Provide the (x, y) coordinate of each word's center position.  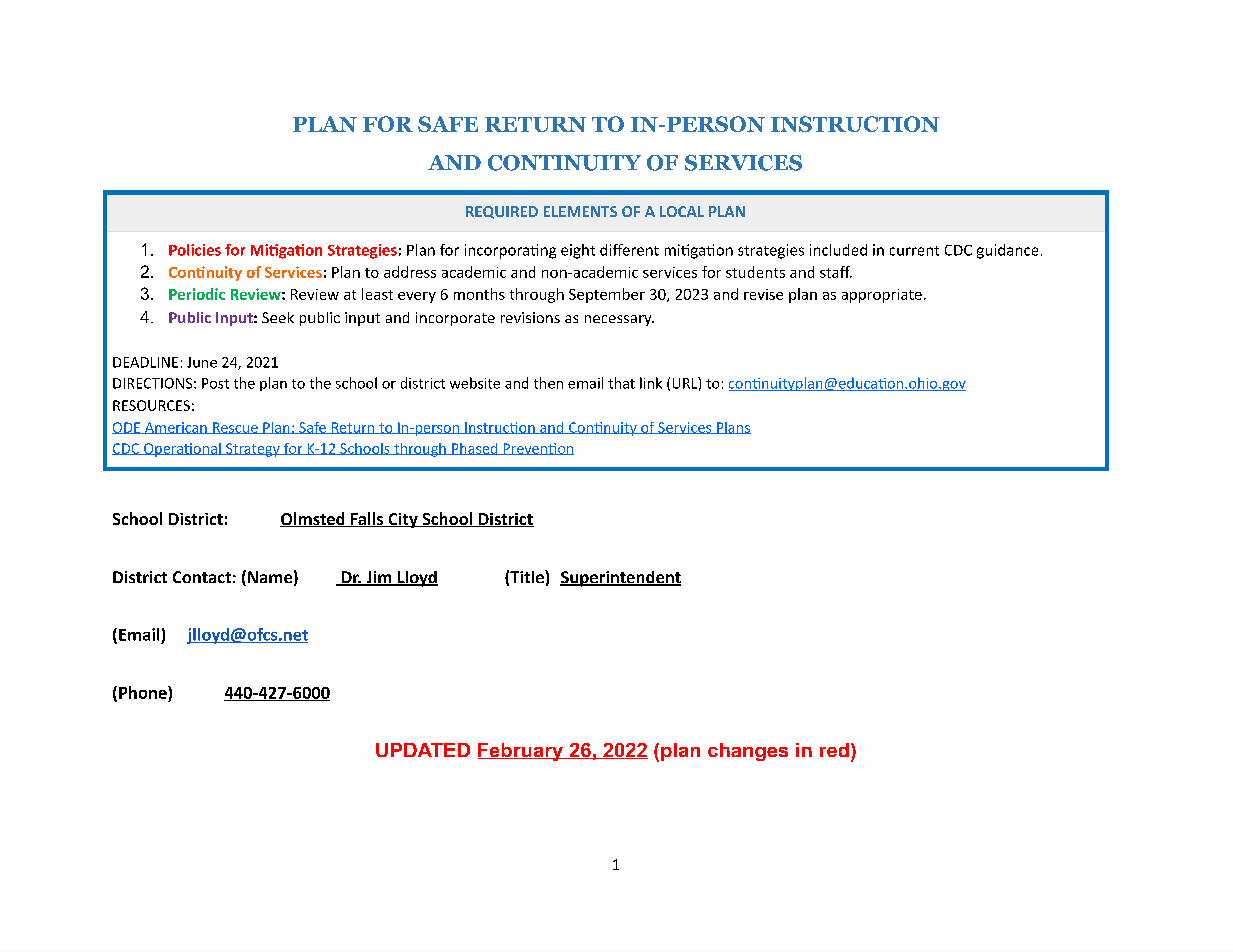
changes (748, 752)
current (914, 251)
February (521, 752)
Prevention (537, 449)
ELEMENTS (580, 211)
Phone (144, 692)
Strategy (253, 450)
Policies (195, 250)
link (651, 383)
